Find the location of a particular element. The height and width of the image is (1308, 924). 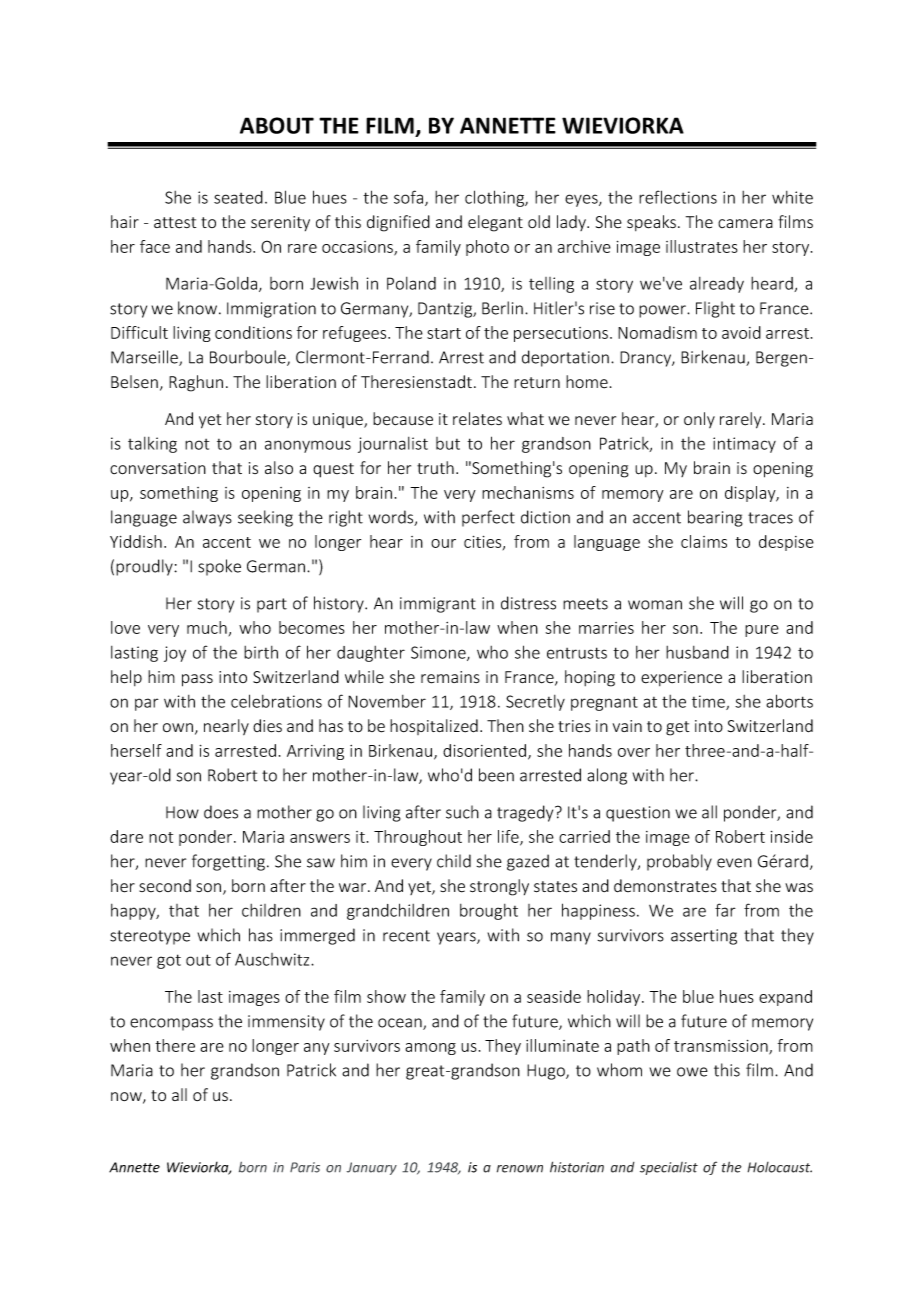

clothing is located at coordinates (496, 198).
